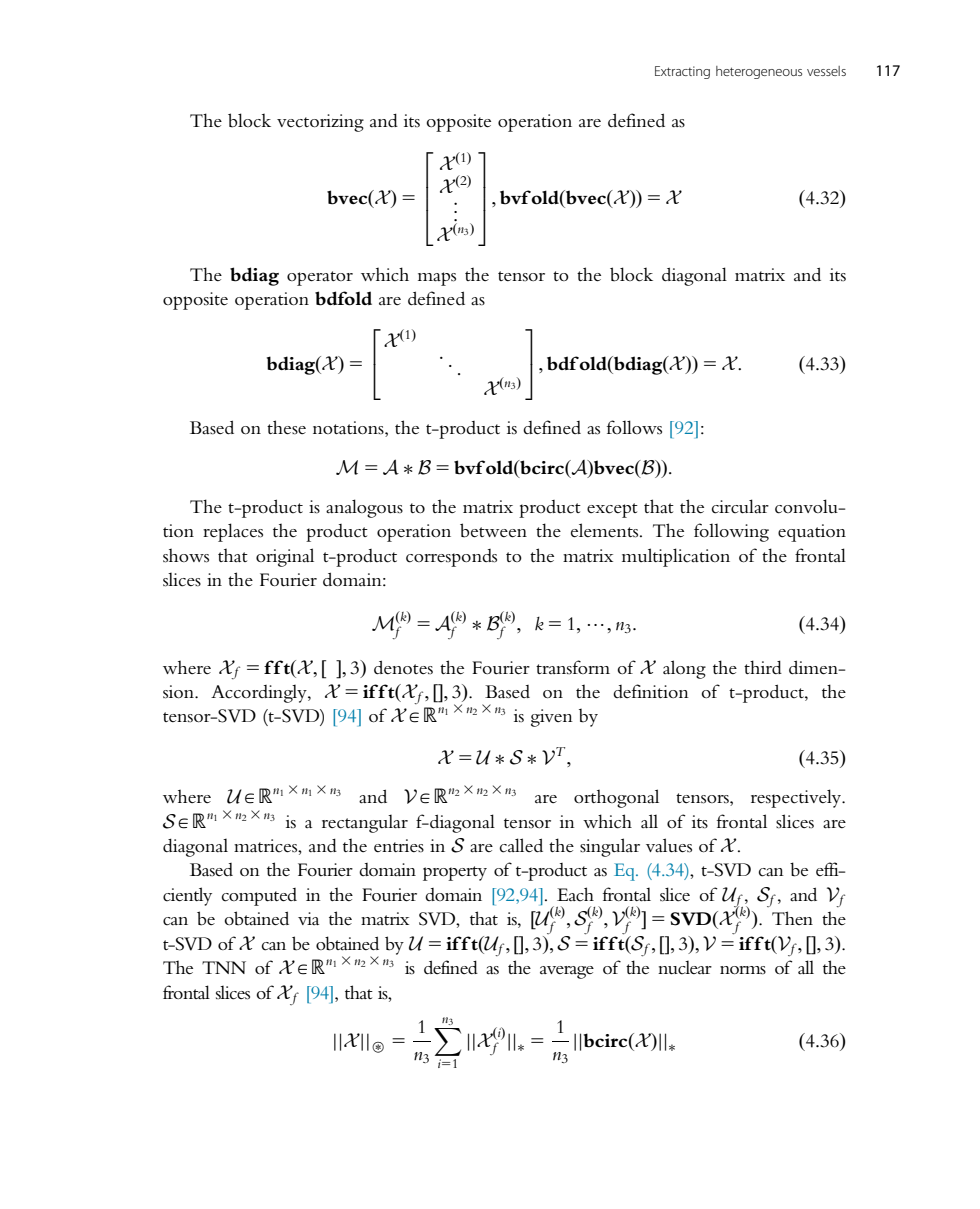 The width and height of the page is (980, 1209). I want to click on Extracting, so click(682, 72).
